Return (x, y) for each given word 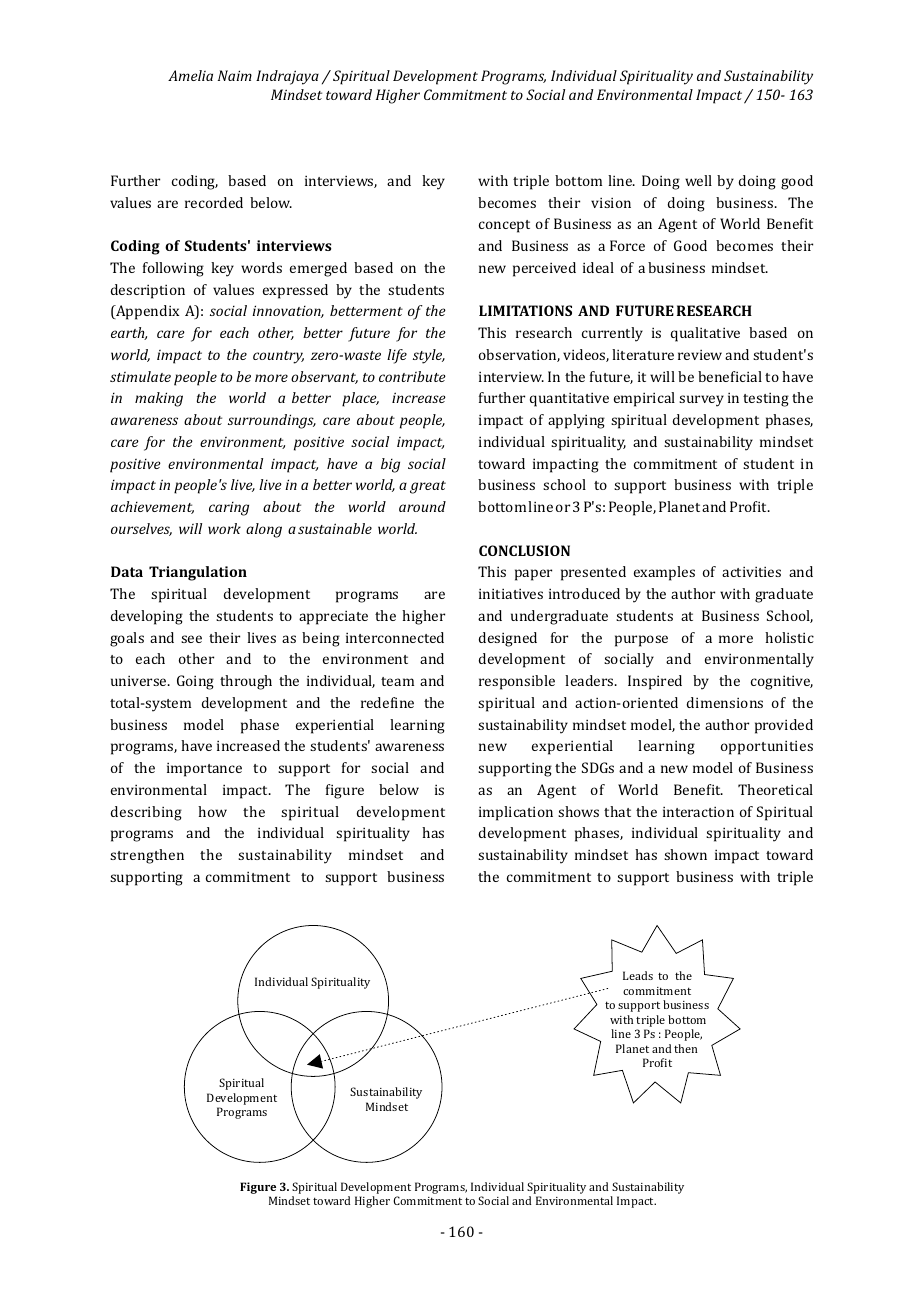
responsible (517, 682)
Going (195, 682)
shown (685, 854)
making (159, 399)
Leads (638, 975)
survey (701, 401)
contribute (412, 376)
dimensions (725, 702)
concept (504, 226)
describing (146, 813)
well (698, 180)
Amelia (190, 75)
